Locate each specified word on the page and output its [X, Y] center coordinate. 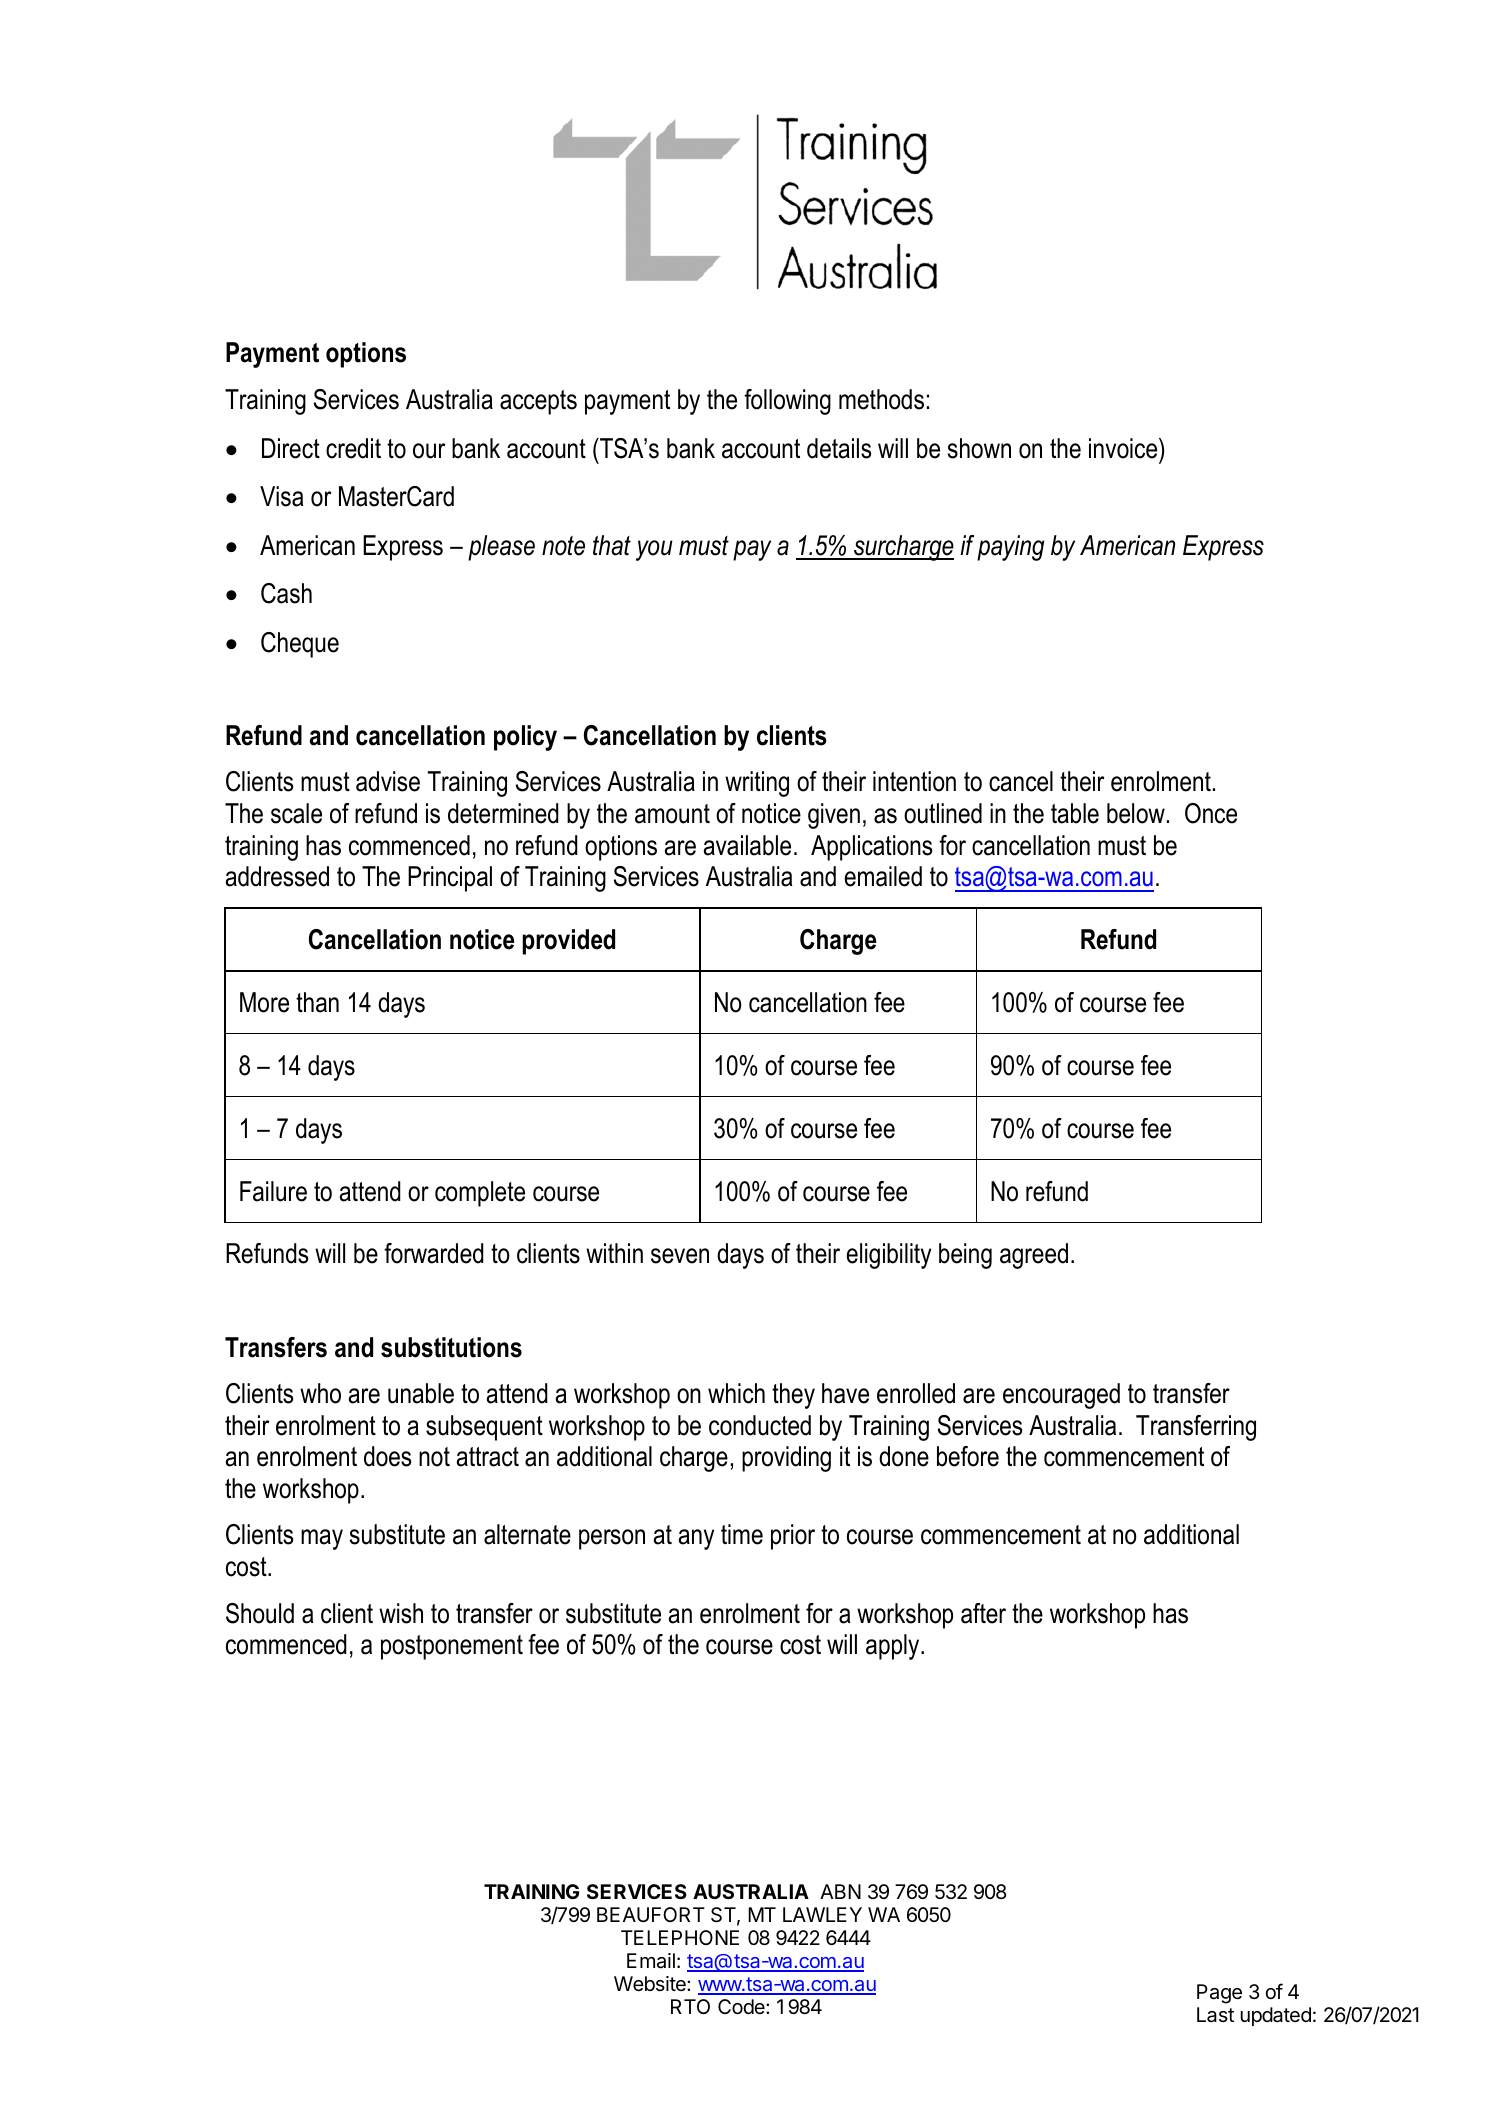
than [317, 1002]
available [747, 845]
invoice [1124, 448]
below [1136, 813]
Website [651, 1983]
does [387, 1456]
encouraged [1061, 1396]
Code [742, 2006]
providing [786, 1459]
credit [353, 448]
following [787, 402]
